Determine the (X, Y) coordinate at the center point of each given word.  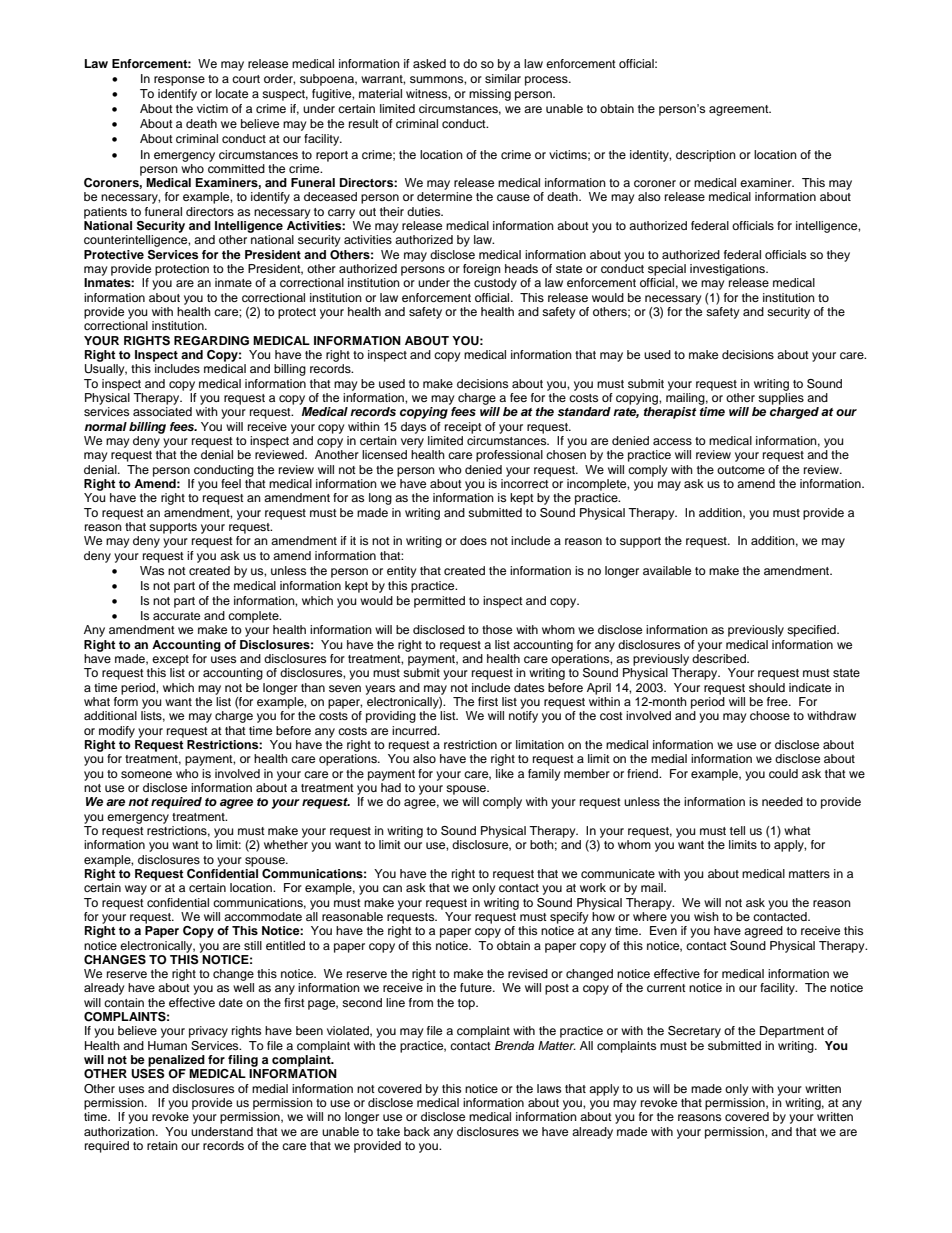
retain (162, 1145)
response (179, 81)
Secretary (694, 1032)
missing (490, 95)
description (706, 156)
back (417, 1131)
